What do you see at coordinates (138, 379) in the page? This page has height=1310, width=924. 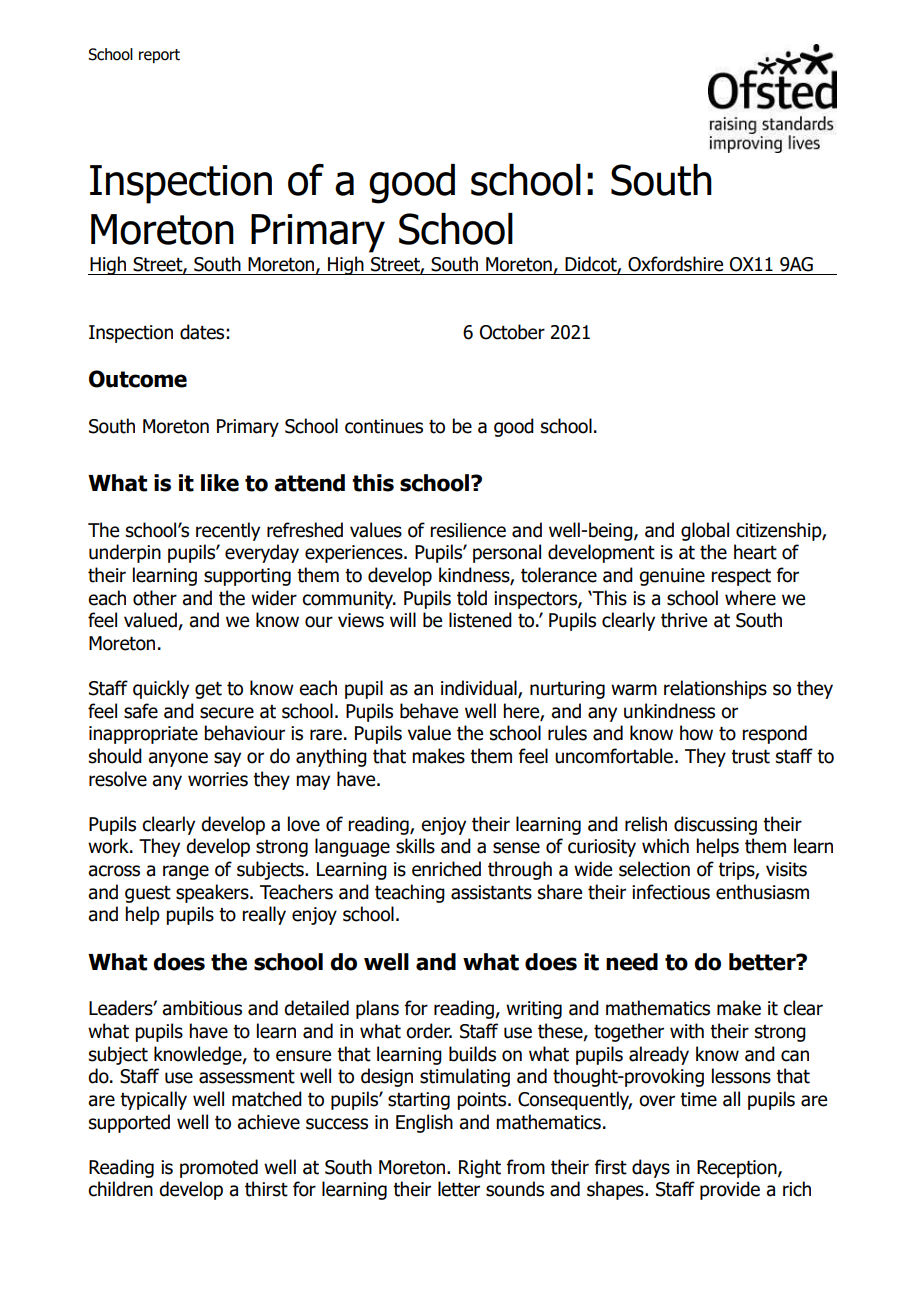 I see `Outcome` at bounding box center [138, 379].
